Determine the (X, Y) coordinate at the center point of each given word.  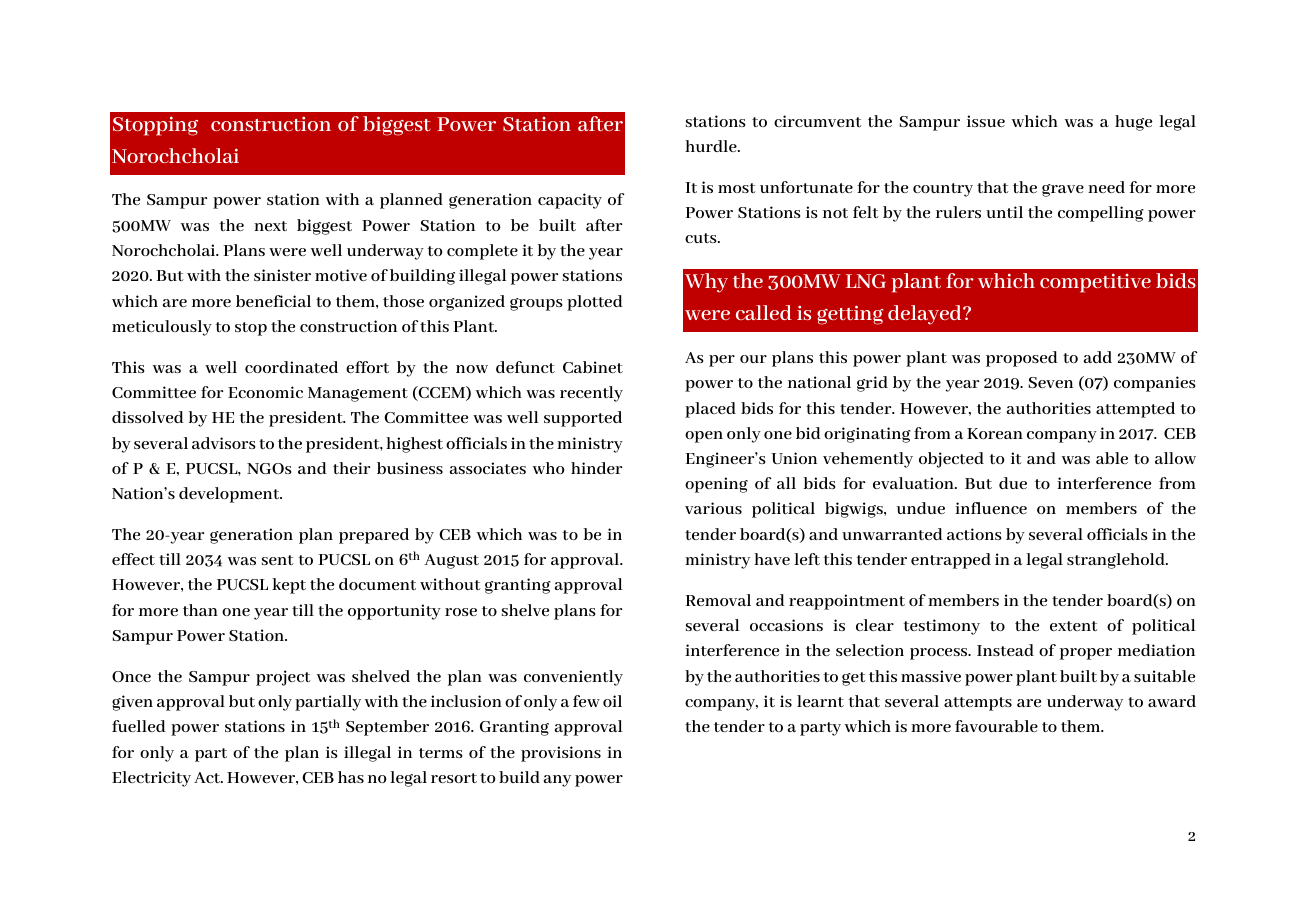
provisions (561, 754)
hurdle (712, 146)
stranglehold (1117, 561)
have (772, 559)
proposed (1022, 359)
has (351, 777)
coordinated (291, 367)
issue (986, 121)
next (270, 226)
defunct (525, 367)
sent (278, 560)
